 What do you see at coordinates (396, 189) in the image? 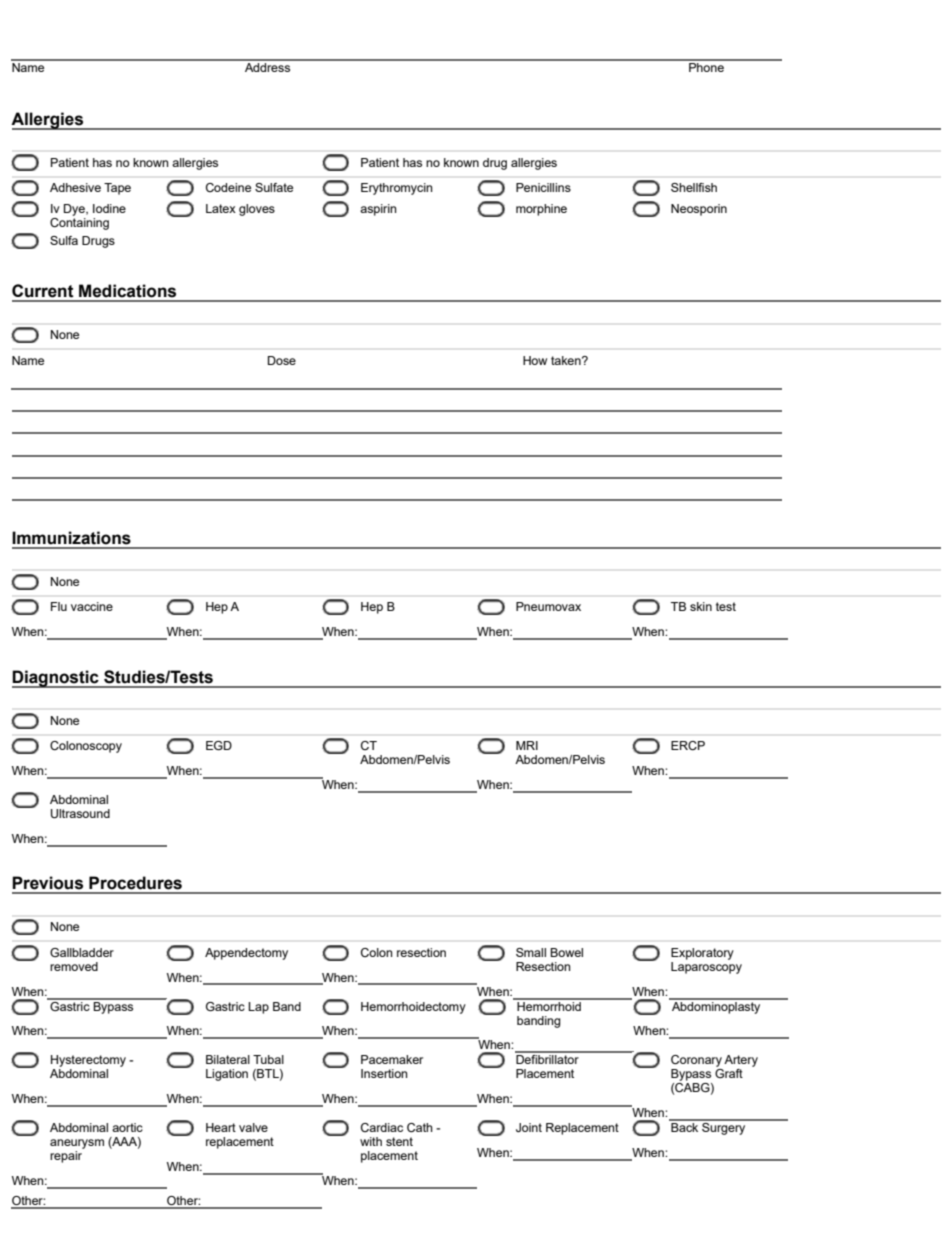
I see `Erythromycin` at bounding box center [396, 189].
